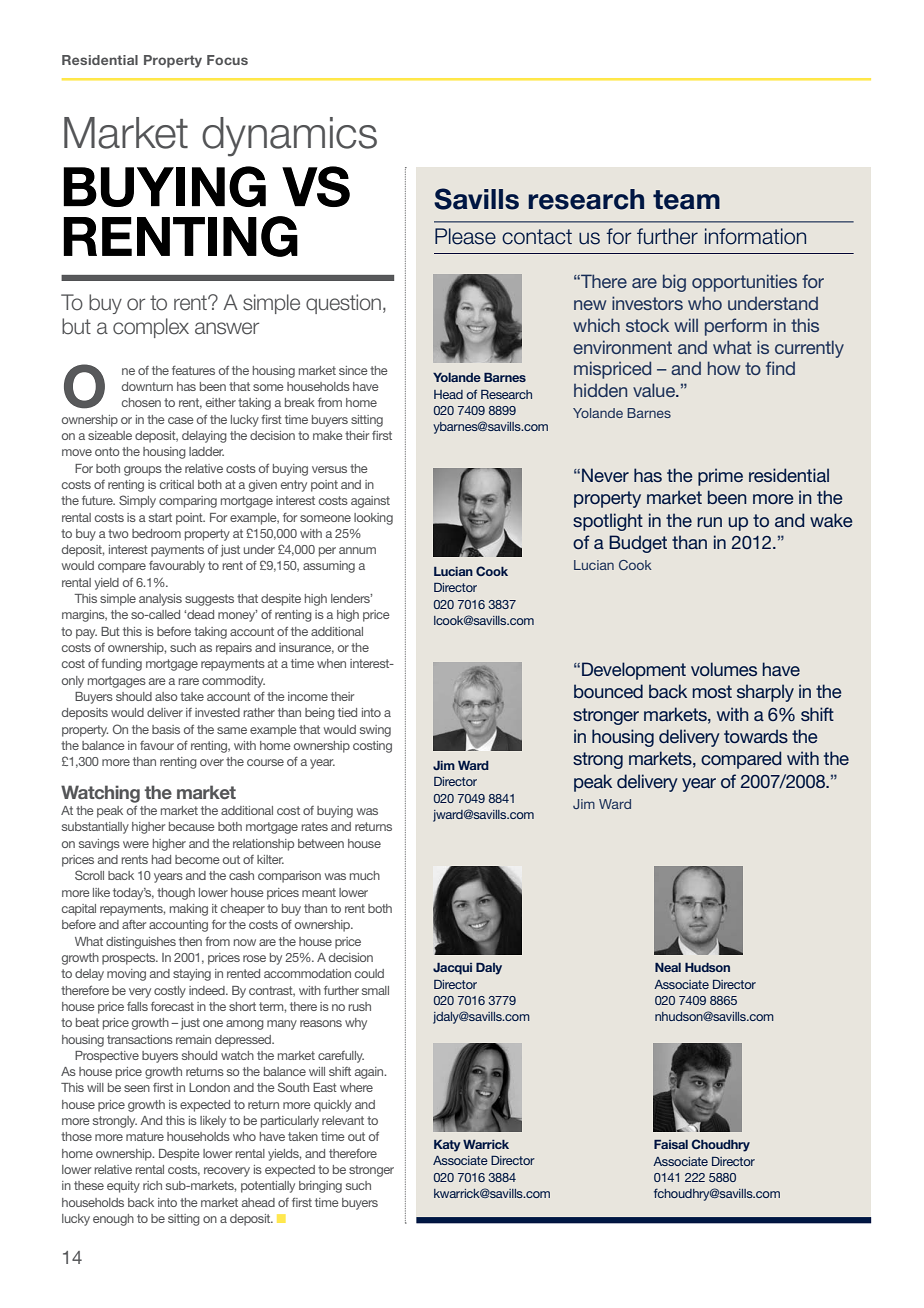  I want to click on when, so click(331, 663).
